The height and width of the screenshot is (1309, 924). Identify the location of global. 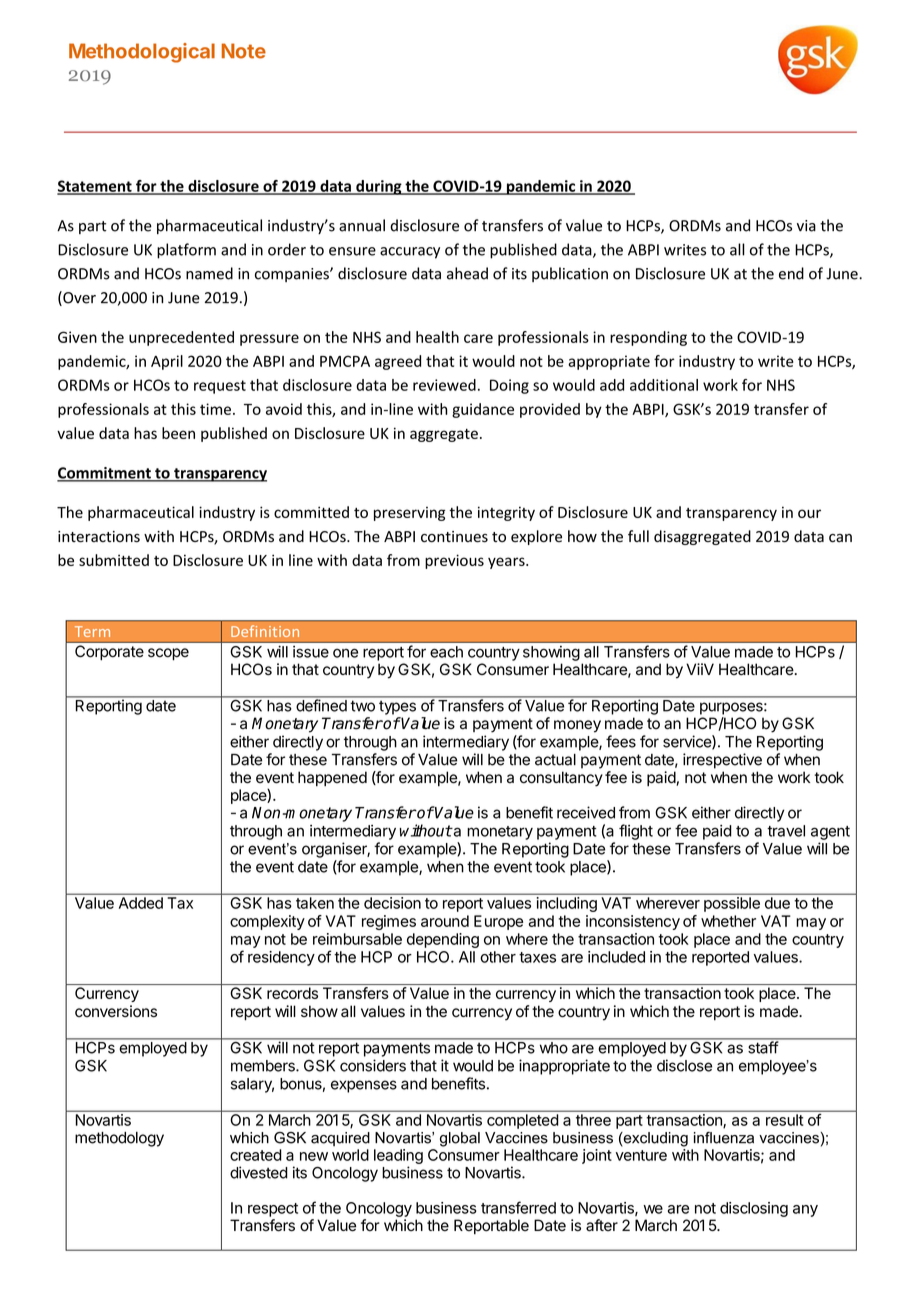
(460, 1139).
